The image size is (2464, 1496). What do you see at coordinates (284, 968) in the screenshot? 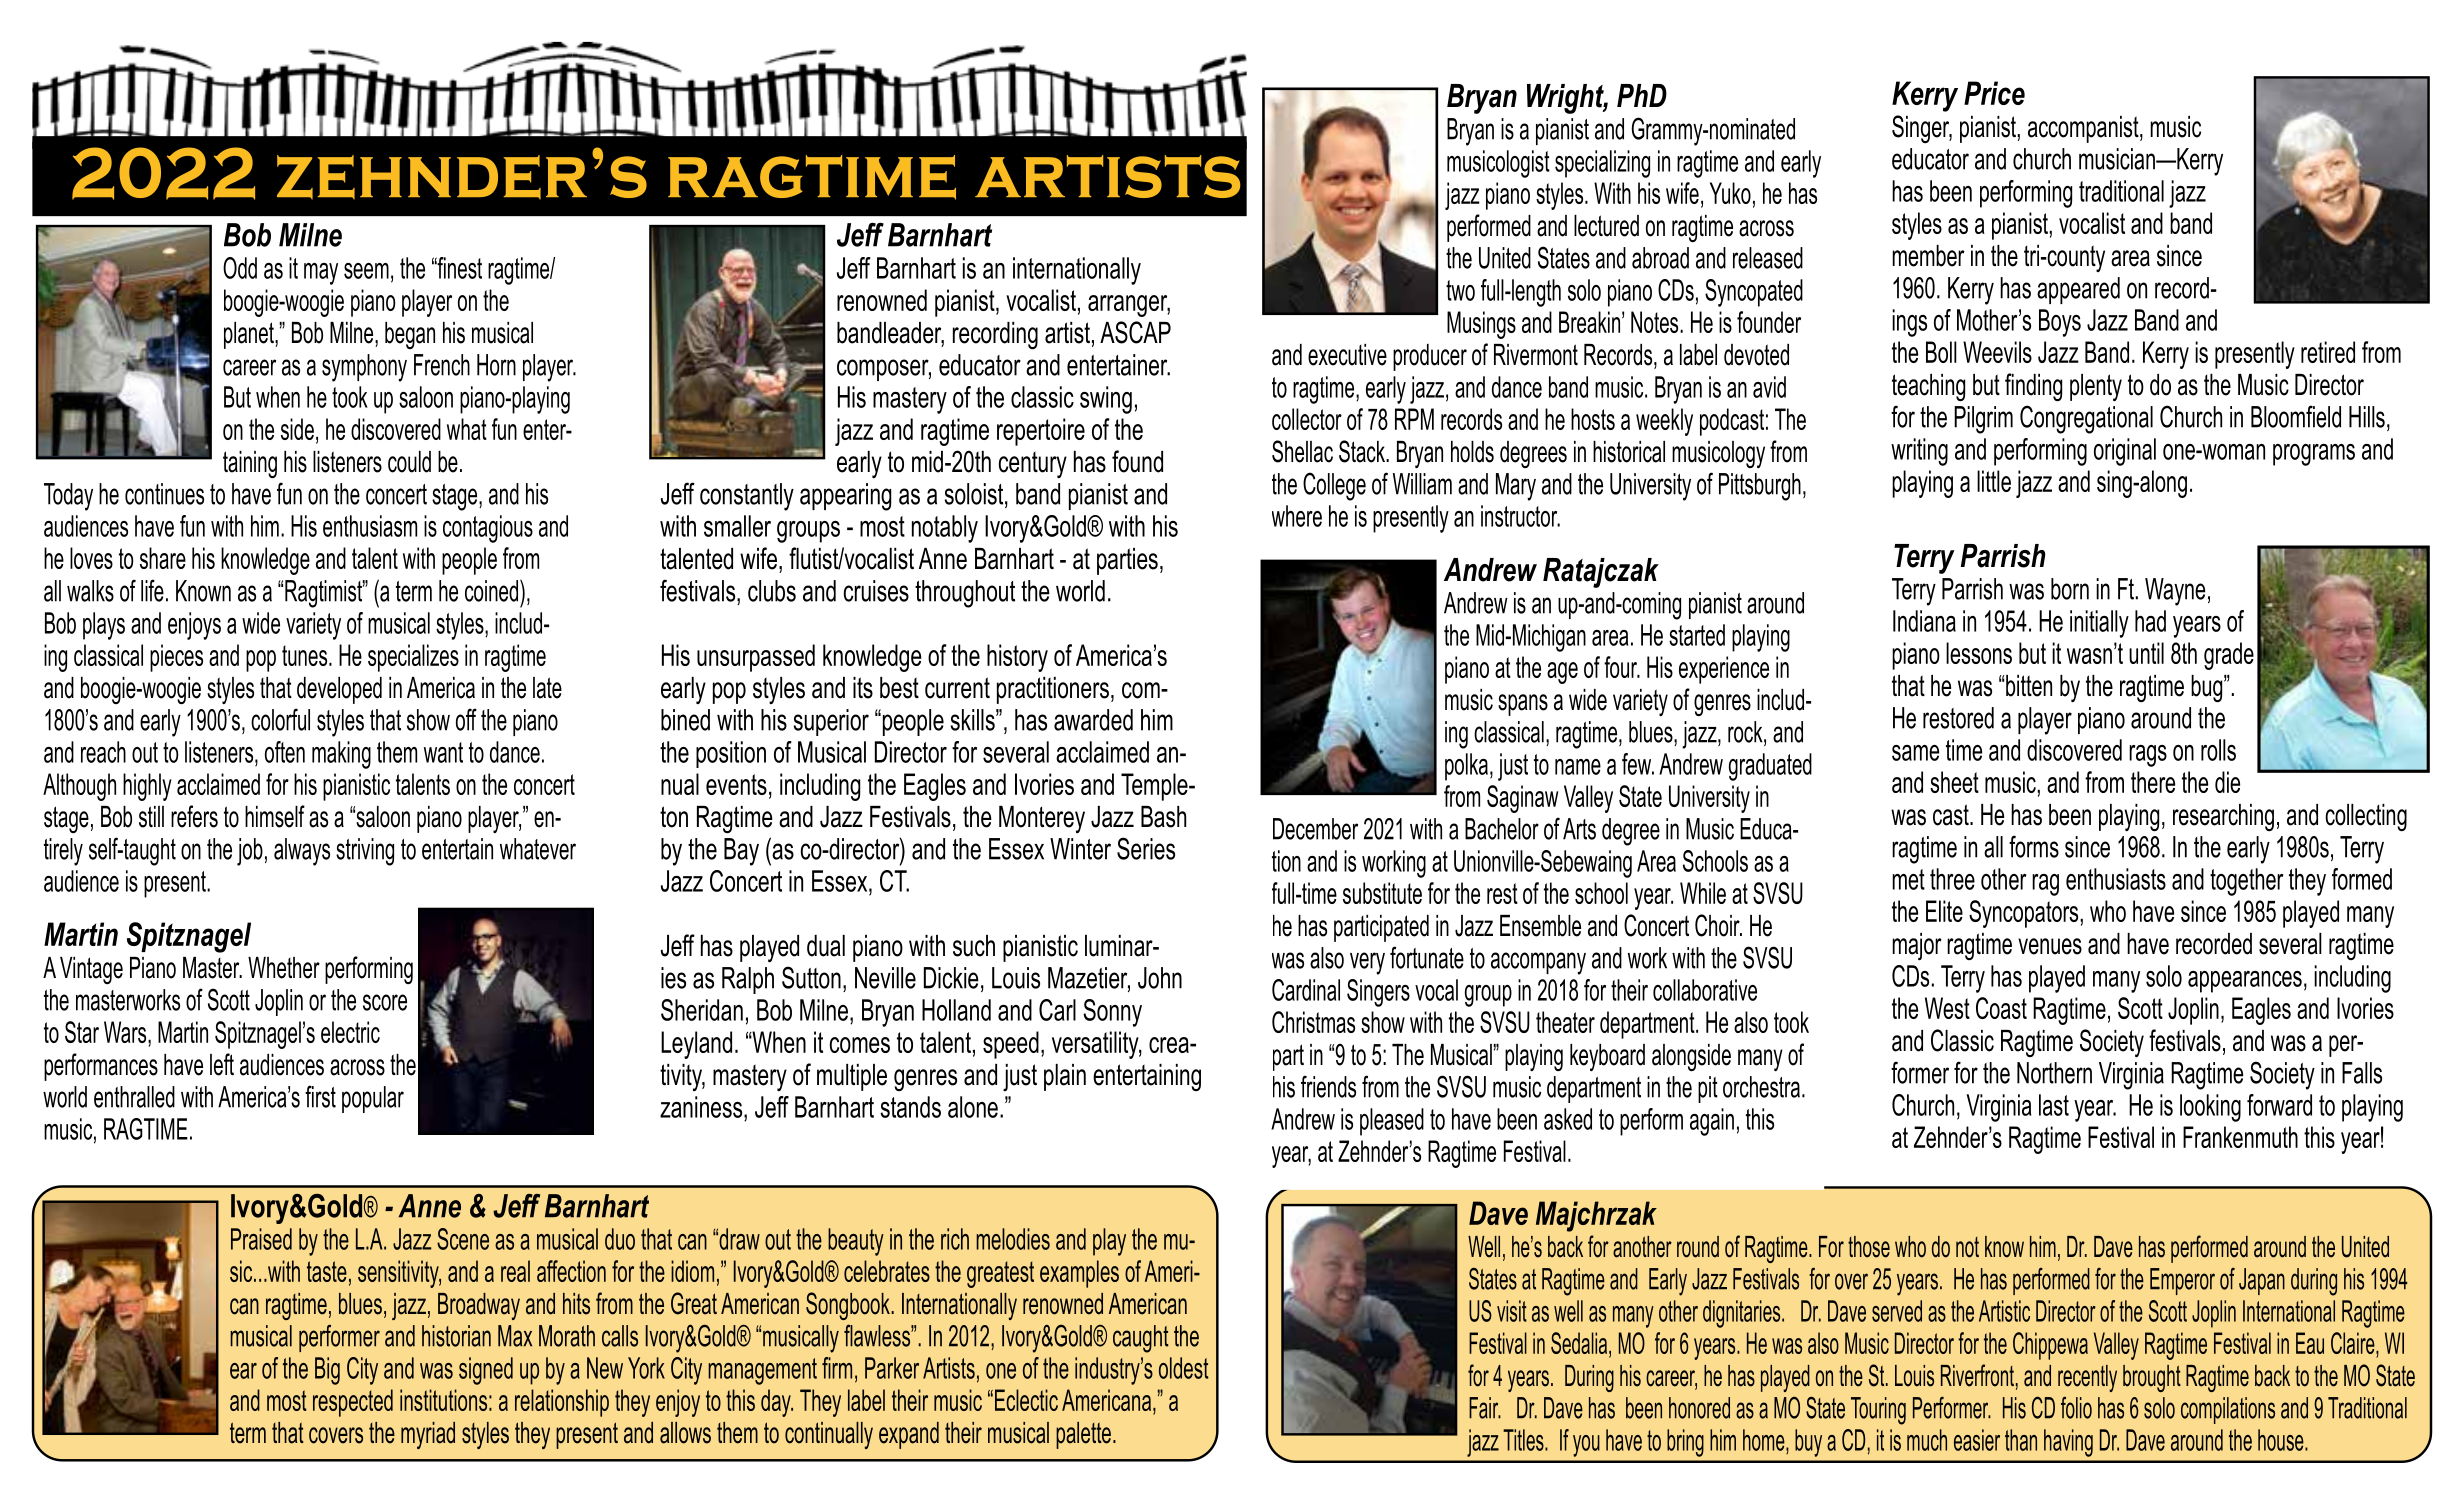
I see `Whether` at bounding box center [284, 968].
